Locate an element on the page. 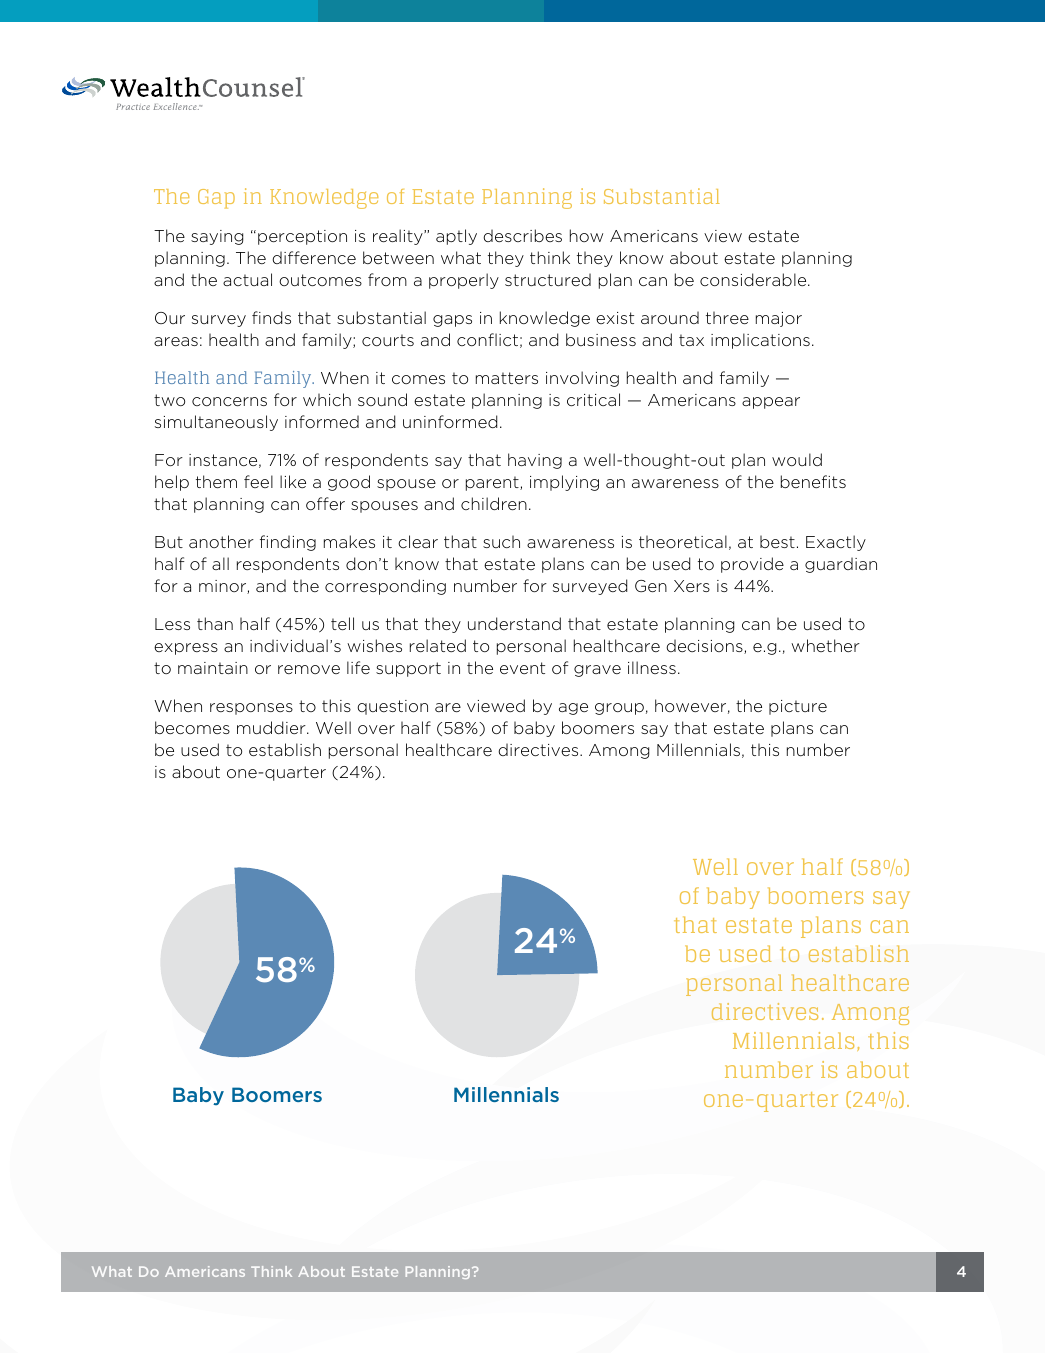  event is located at coordinates (522, 668).
